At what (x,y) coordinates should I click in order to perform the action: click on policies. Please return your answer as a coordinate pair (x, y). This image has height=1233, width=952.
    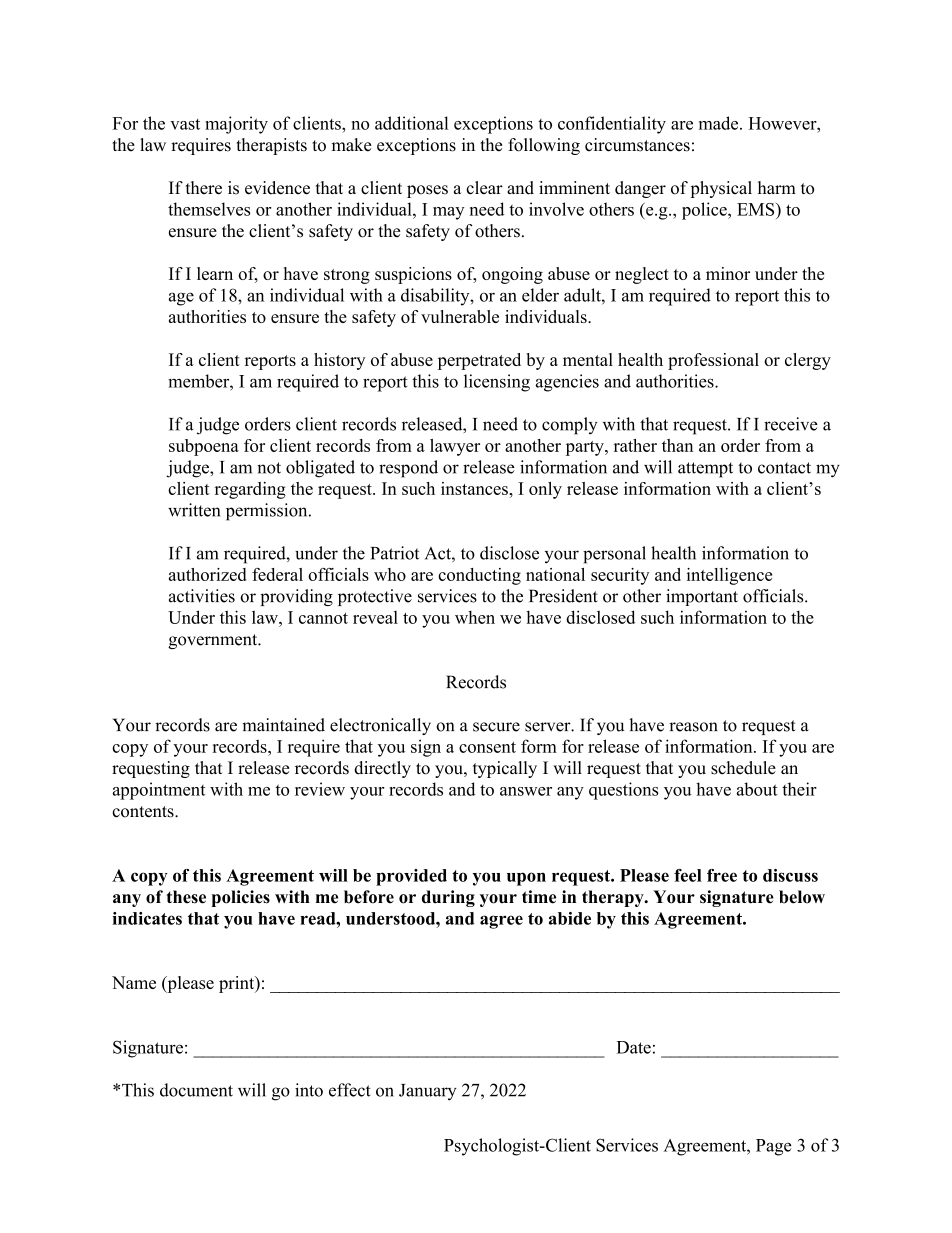
    Looking at the image, I should click on (240, 898).
